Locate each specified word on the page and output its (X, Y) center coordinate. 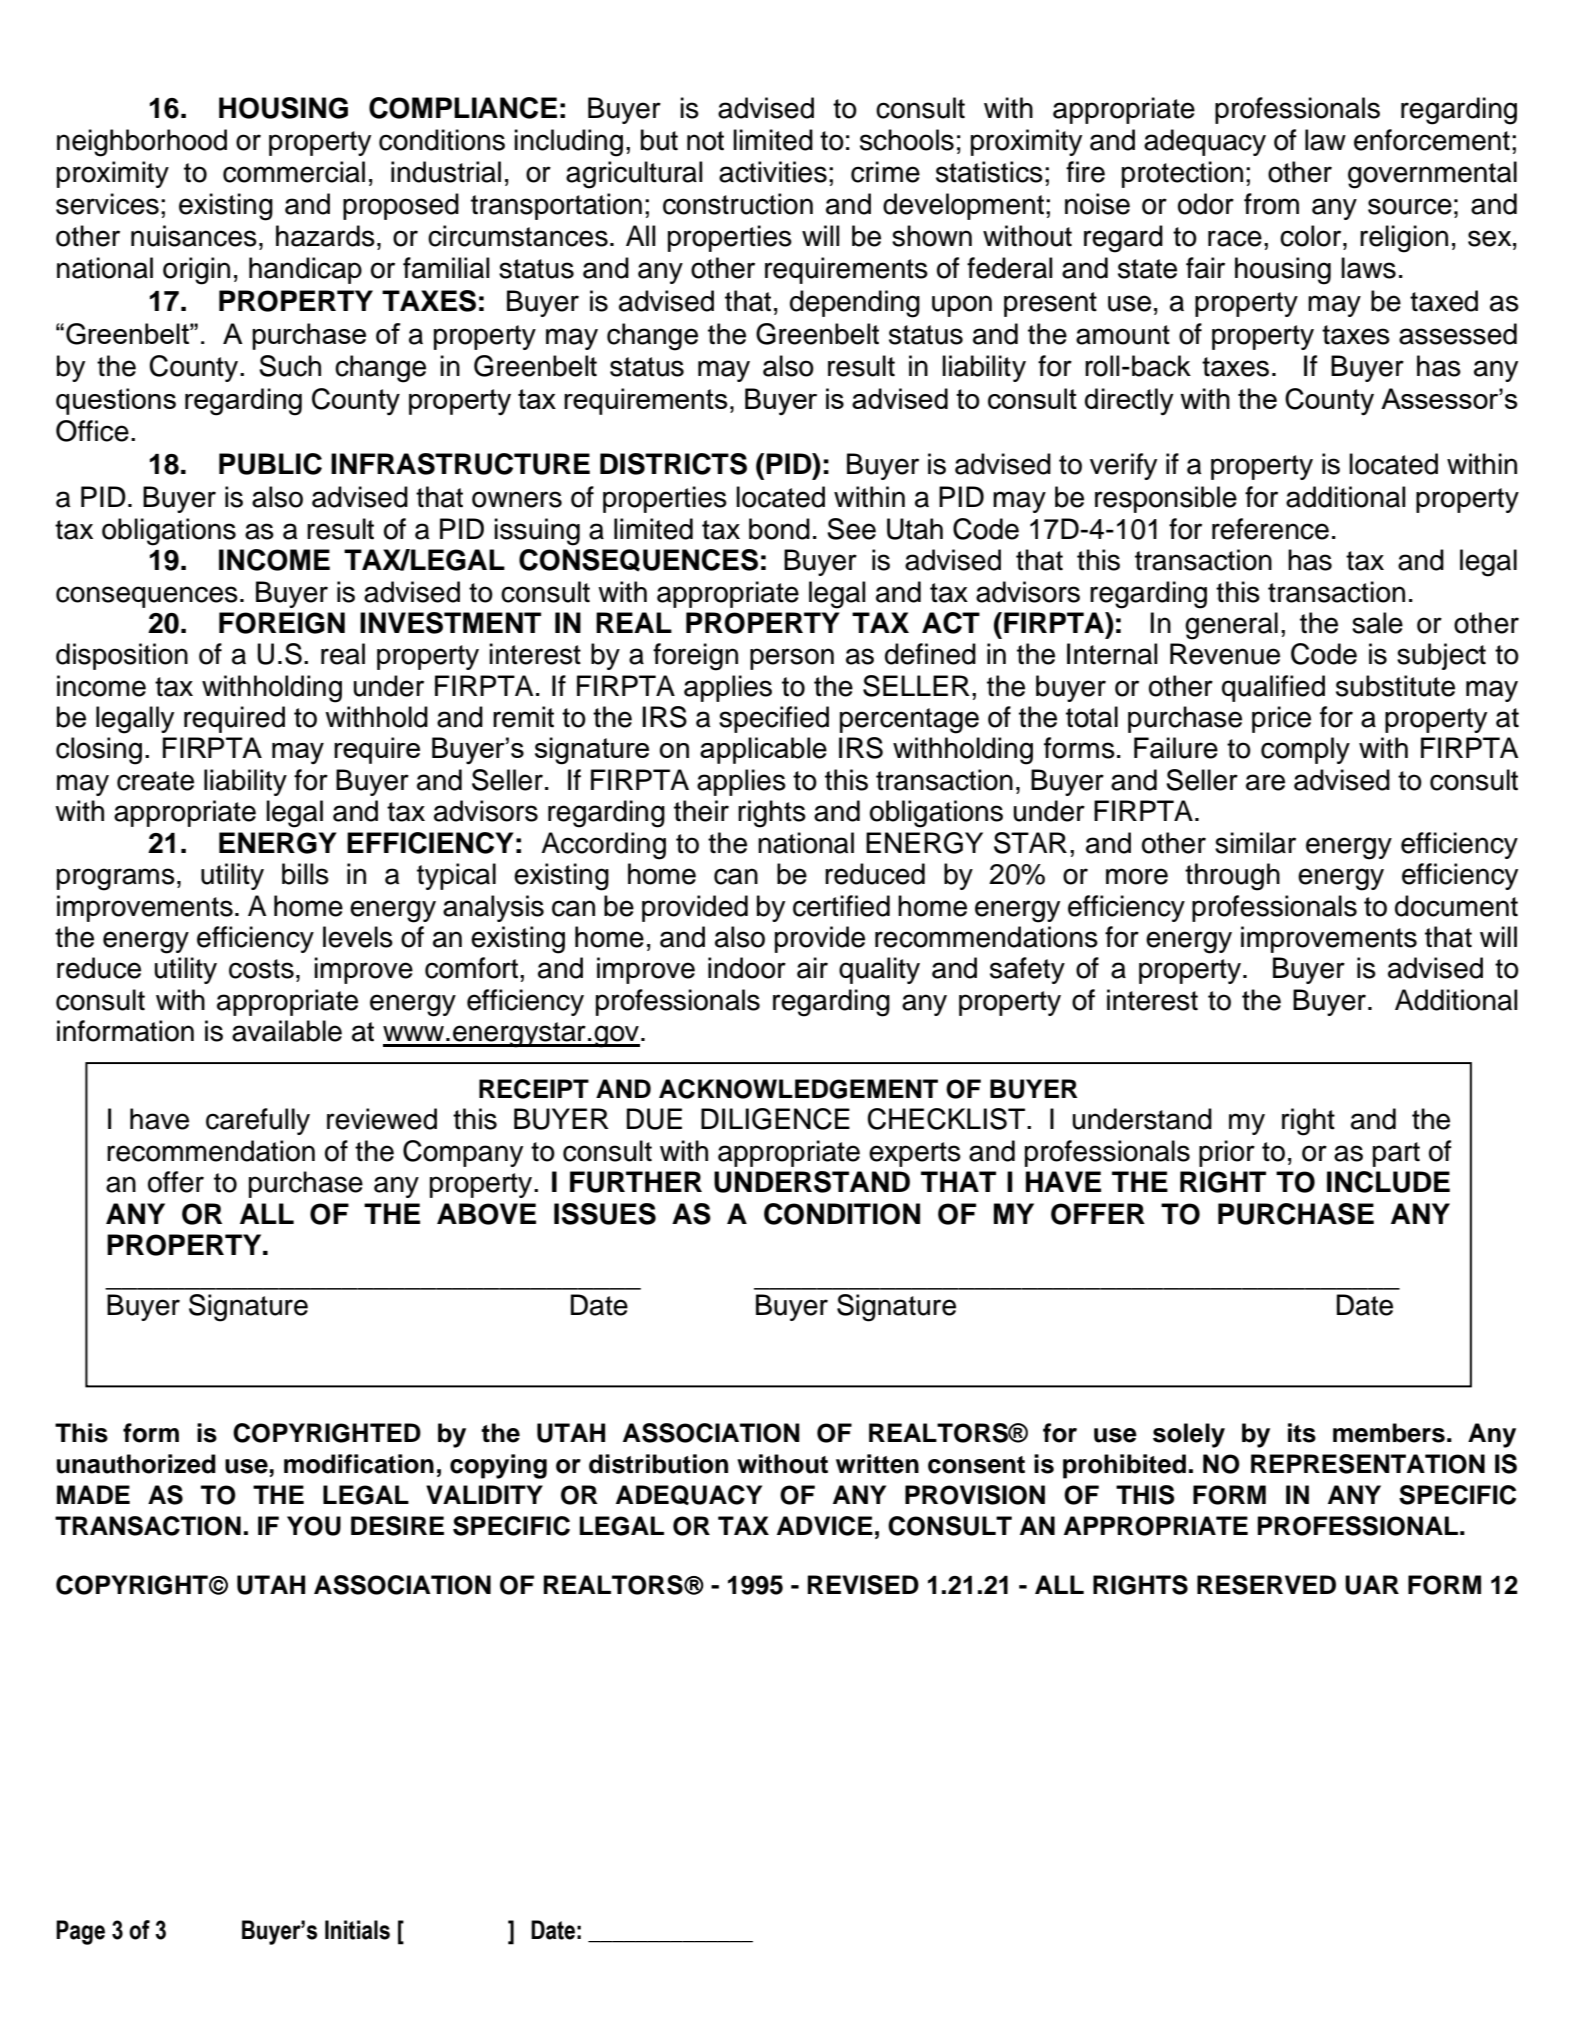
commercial (294, 172)
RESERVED (1266, 1585)
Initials (357, 1930)
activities (773, 172)
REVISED (863, 1585)
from (1271, 204)
